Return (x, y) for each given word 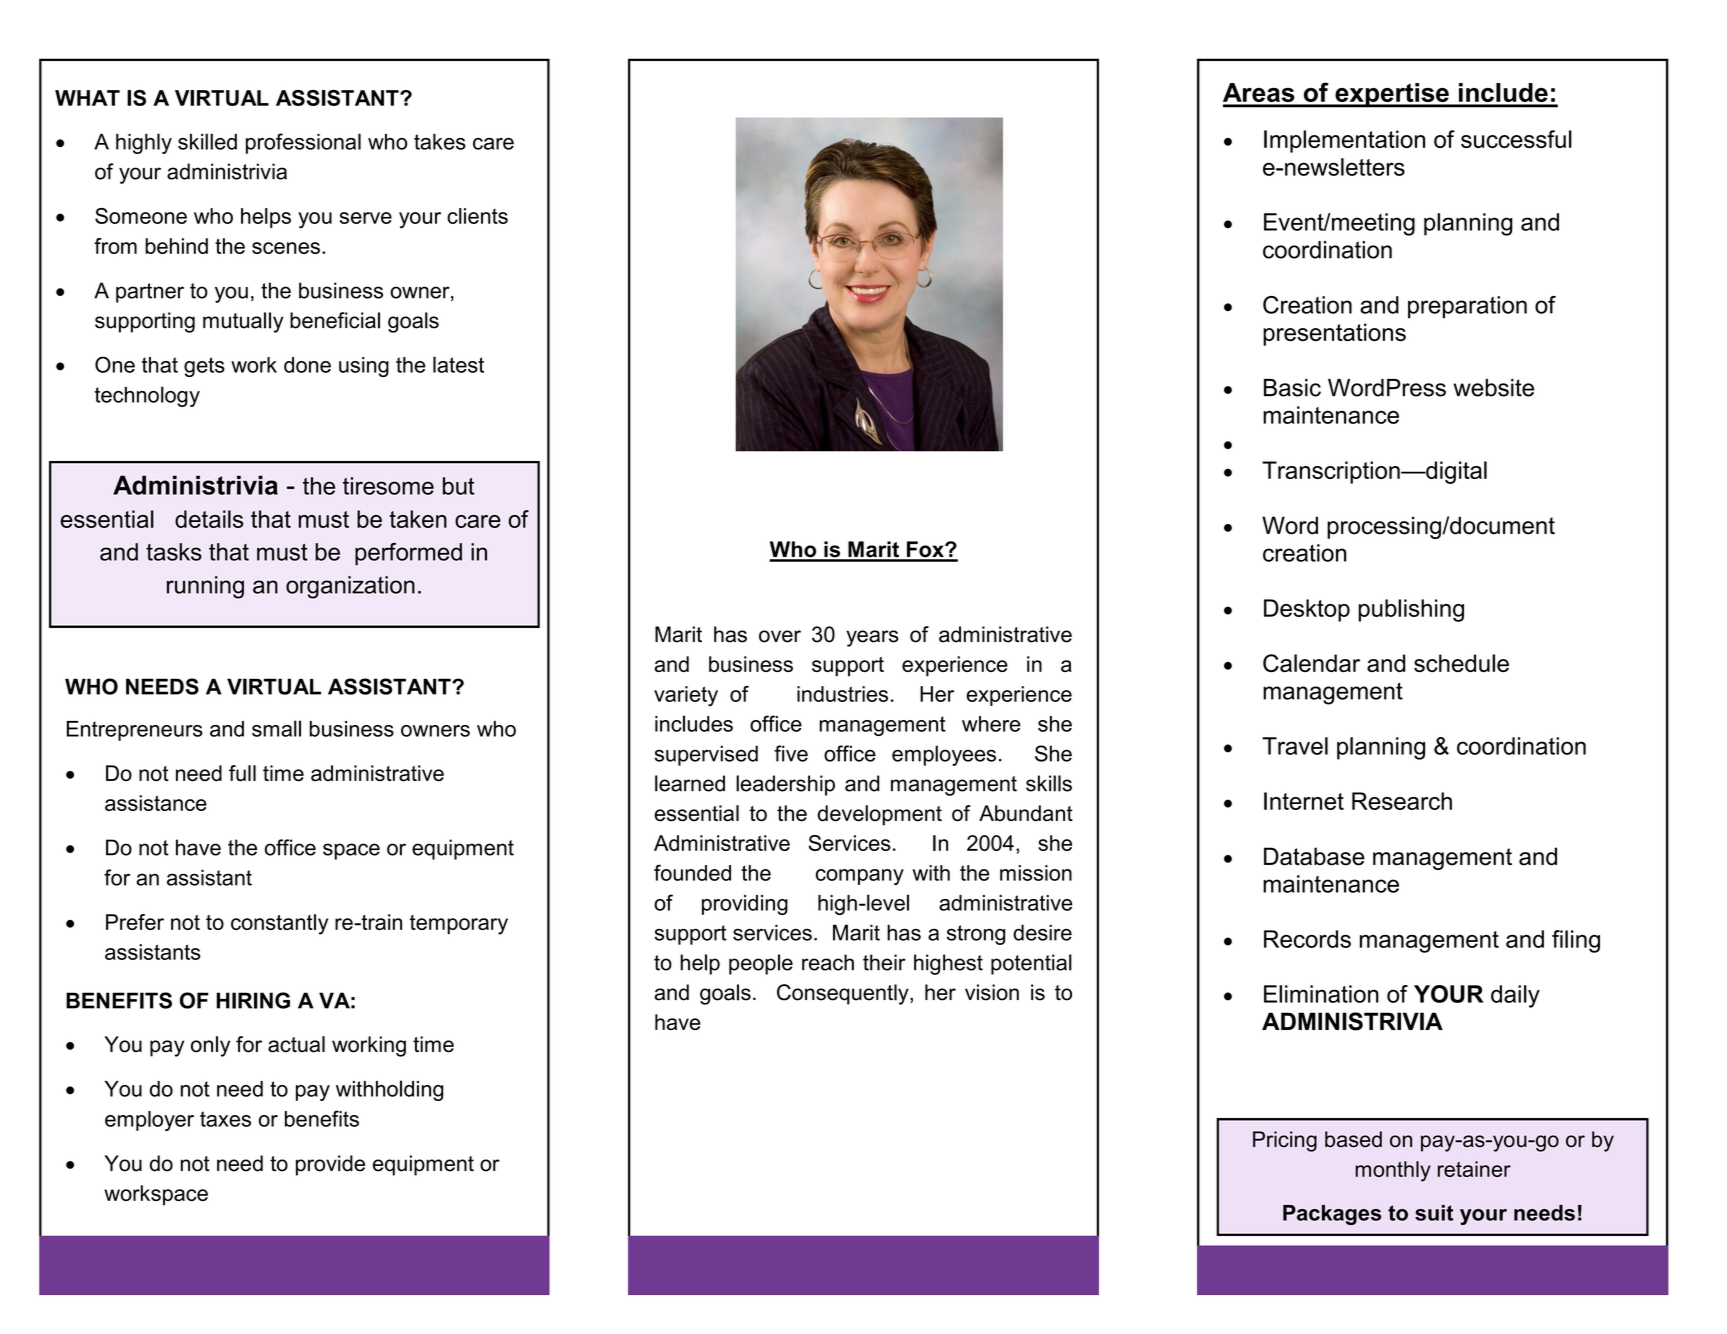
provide (330, 1165)
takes (440, 142)
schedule (1461, 663)
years (872, 638)
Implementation (1344, 141)
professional (303, 143)
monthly (1393, 1171)
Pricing (1285, 1141)
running (205, 587)
